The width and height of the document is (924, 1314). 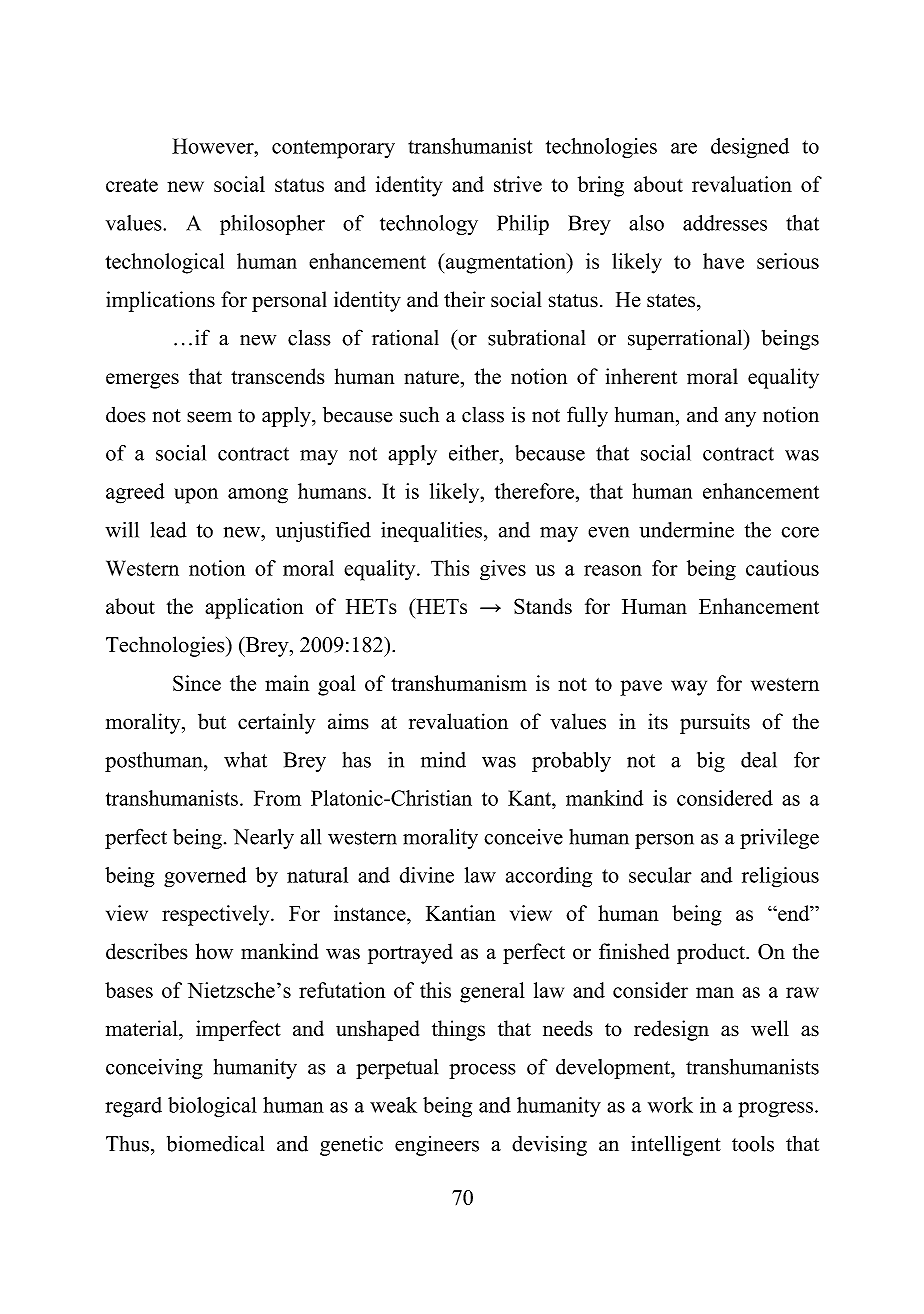 What do you see at coordinates (689, 688) in the document?
I see `way` at bounding box center [689, 688].
